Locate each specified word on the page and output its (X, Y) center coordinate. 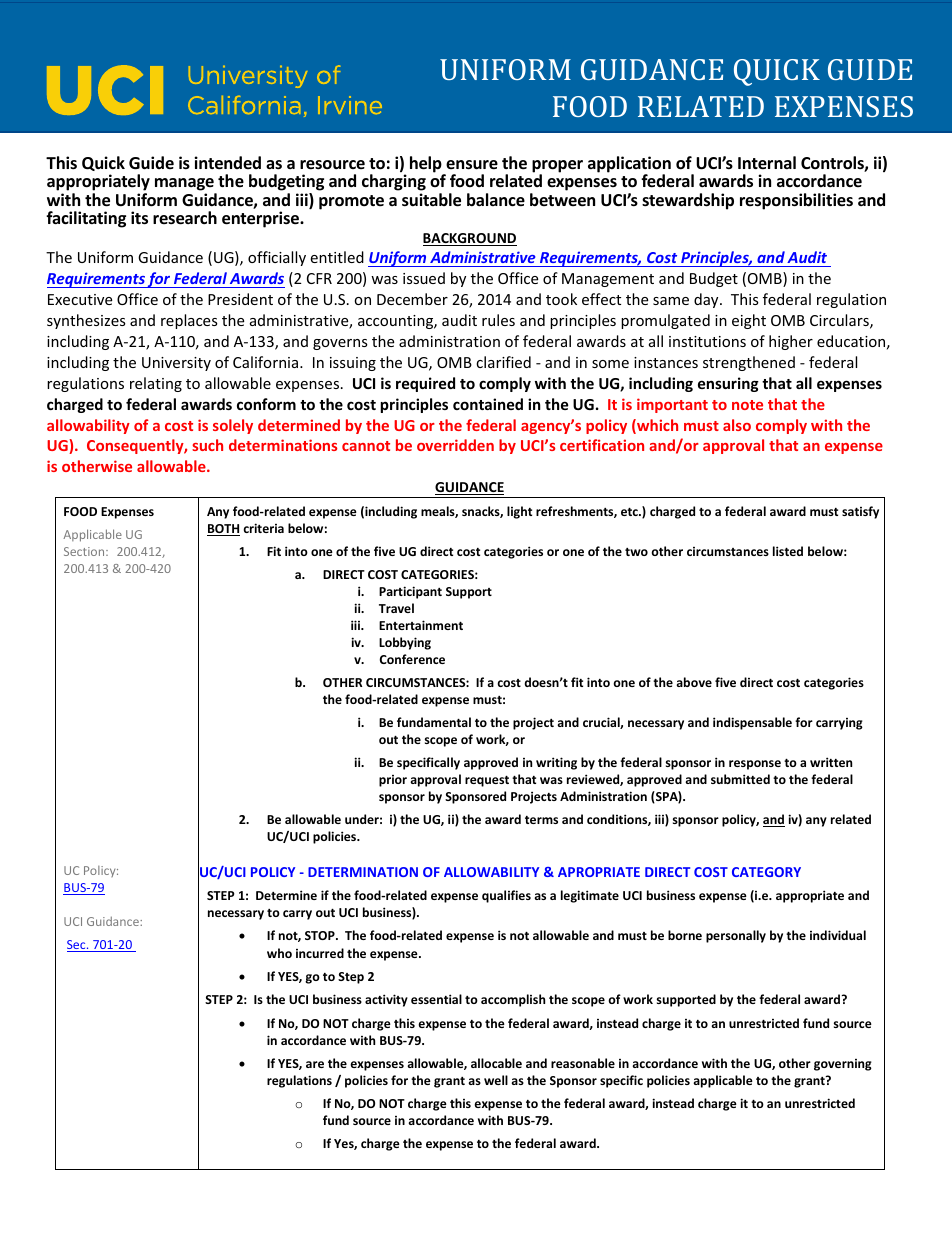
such (207, 445)
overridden (455, 445)
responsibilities (796, 201)
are (315, 1064)
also (737, 425)
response (755, 765)
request (487, 781)
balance (496, 200)
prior (393, 781)
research (185, 218)
